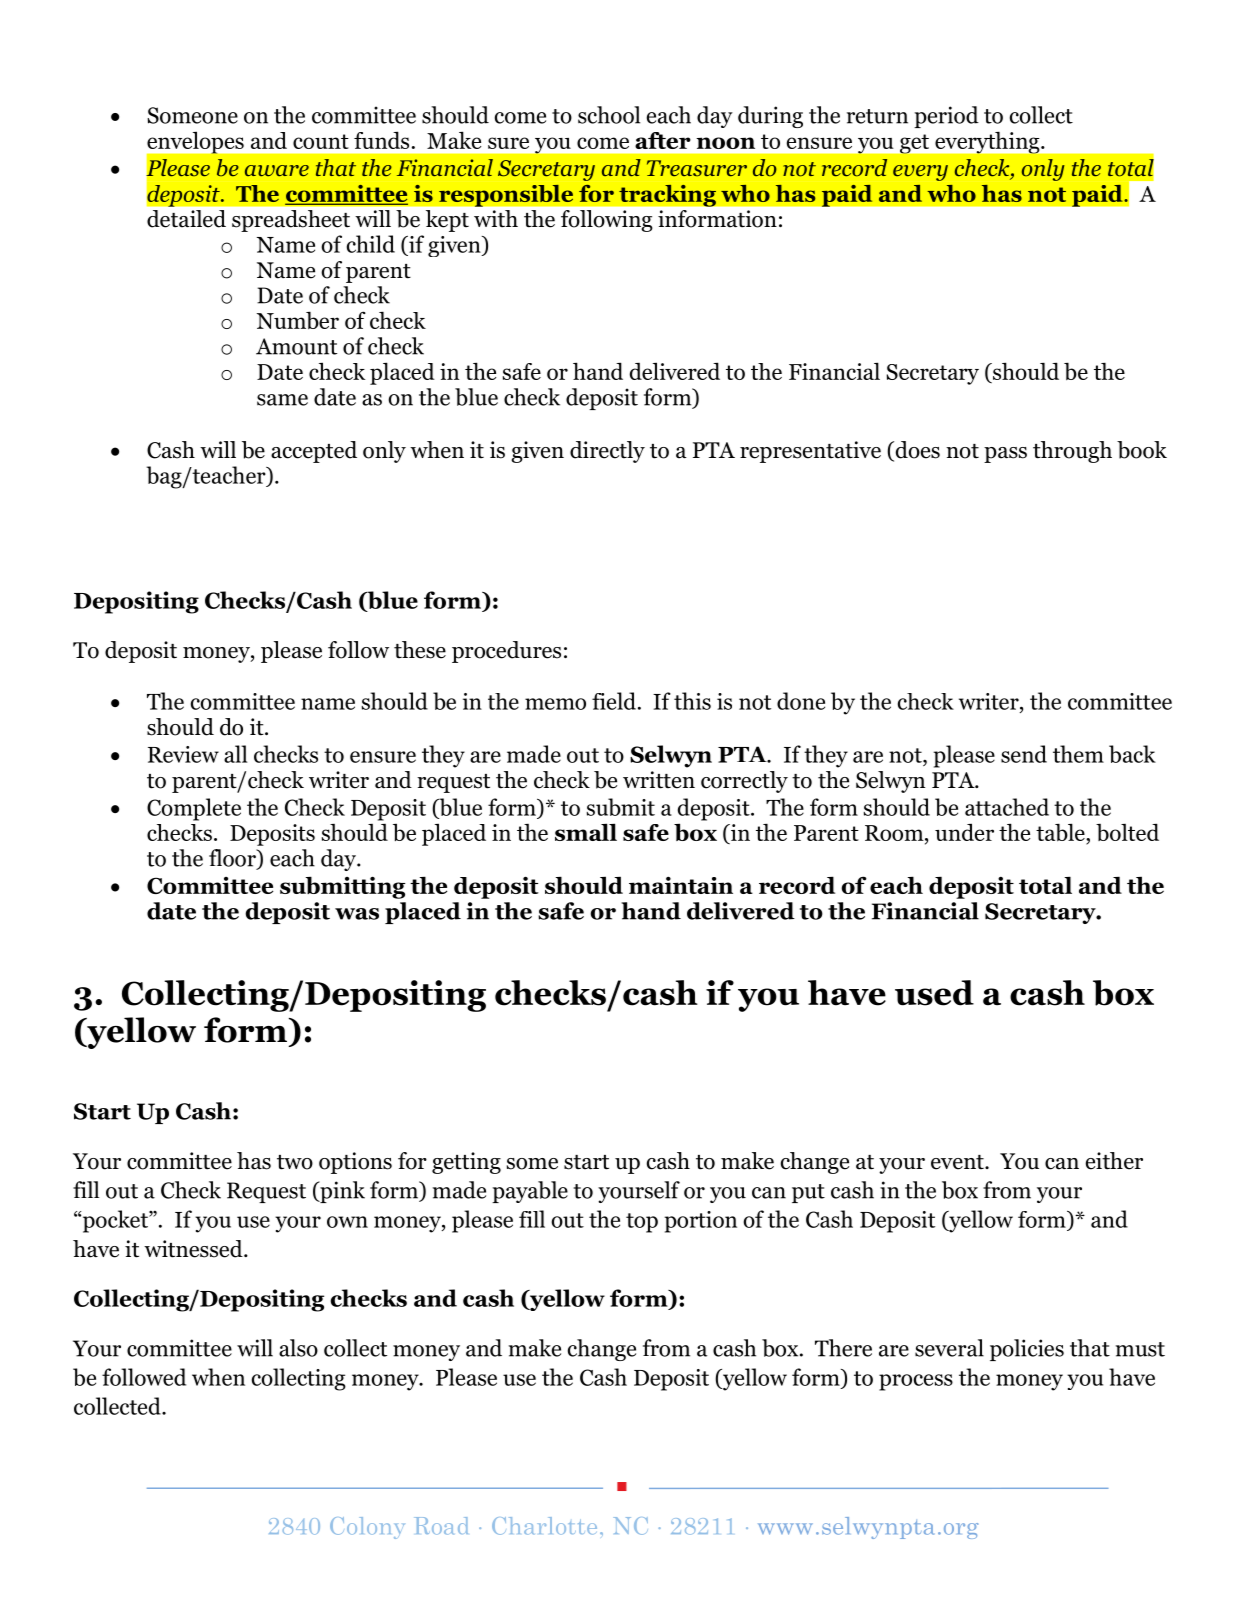 The image size is (1246, 1613). I want to click on Colony, so click(367, 1528).
